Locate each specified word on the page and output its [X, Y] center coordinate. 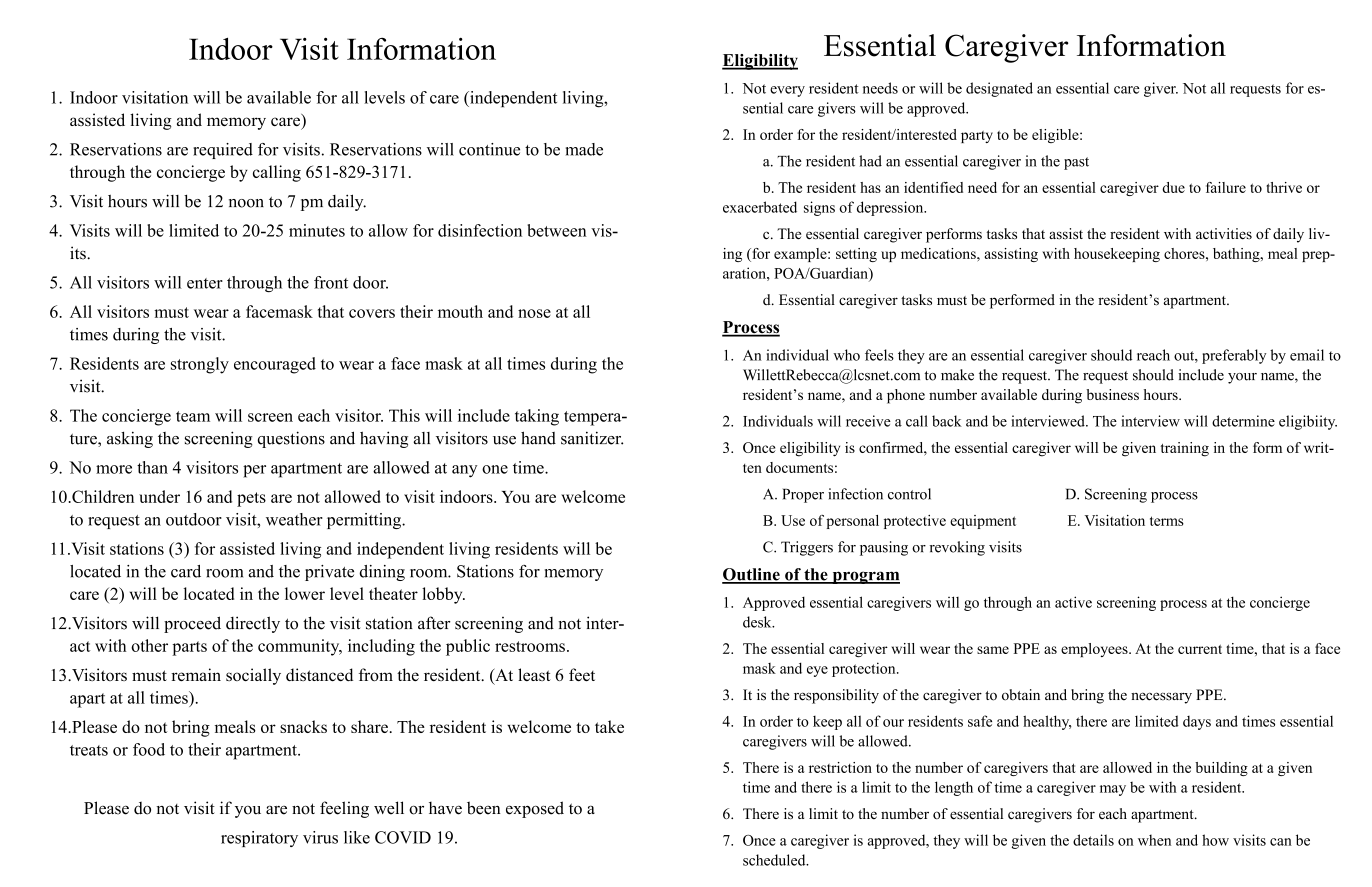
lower [305, 593]
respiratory [259, 839]
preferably [1234, 356]
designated [999, 89]
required [223, 151]
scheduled [775, 860]
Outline [752, 575]
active [1073, 602]
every [787, 91]
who [846, 355]
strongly [200, 365]
